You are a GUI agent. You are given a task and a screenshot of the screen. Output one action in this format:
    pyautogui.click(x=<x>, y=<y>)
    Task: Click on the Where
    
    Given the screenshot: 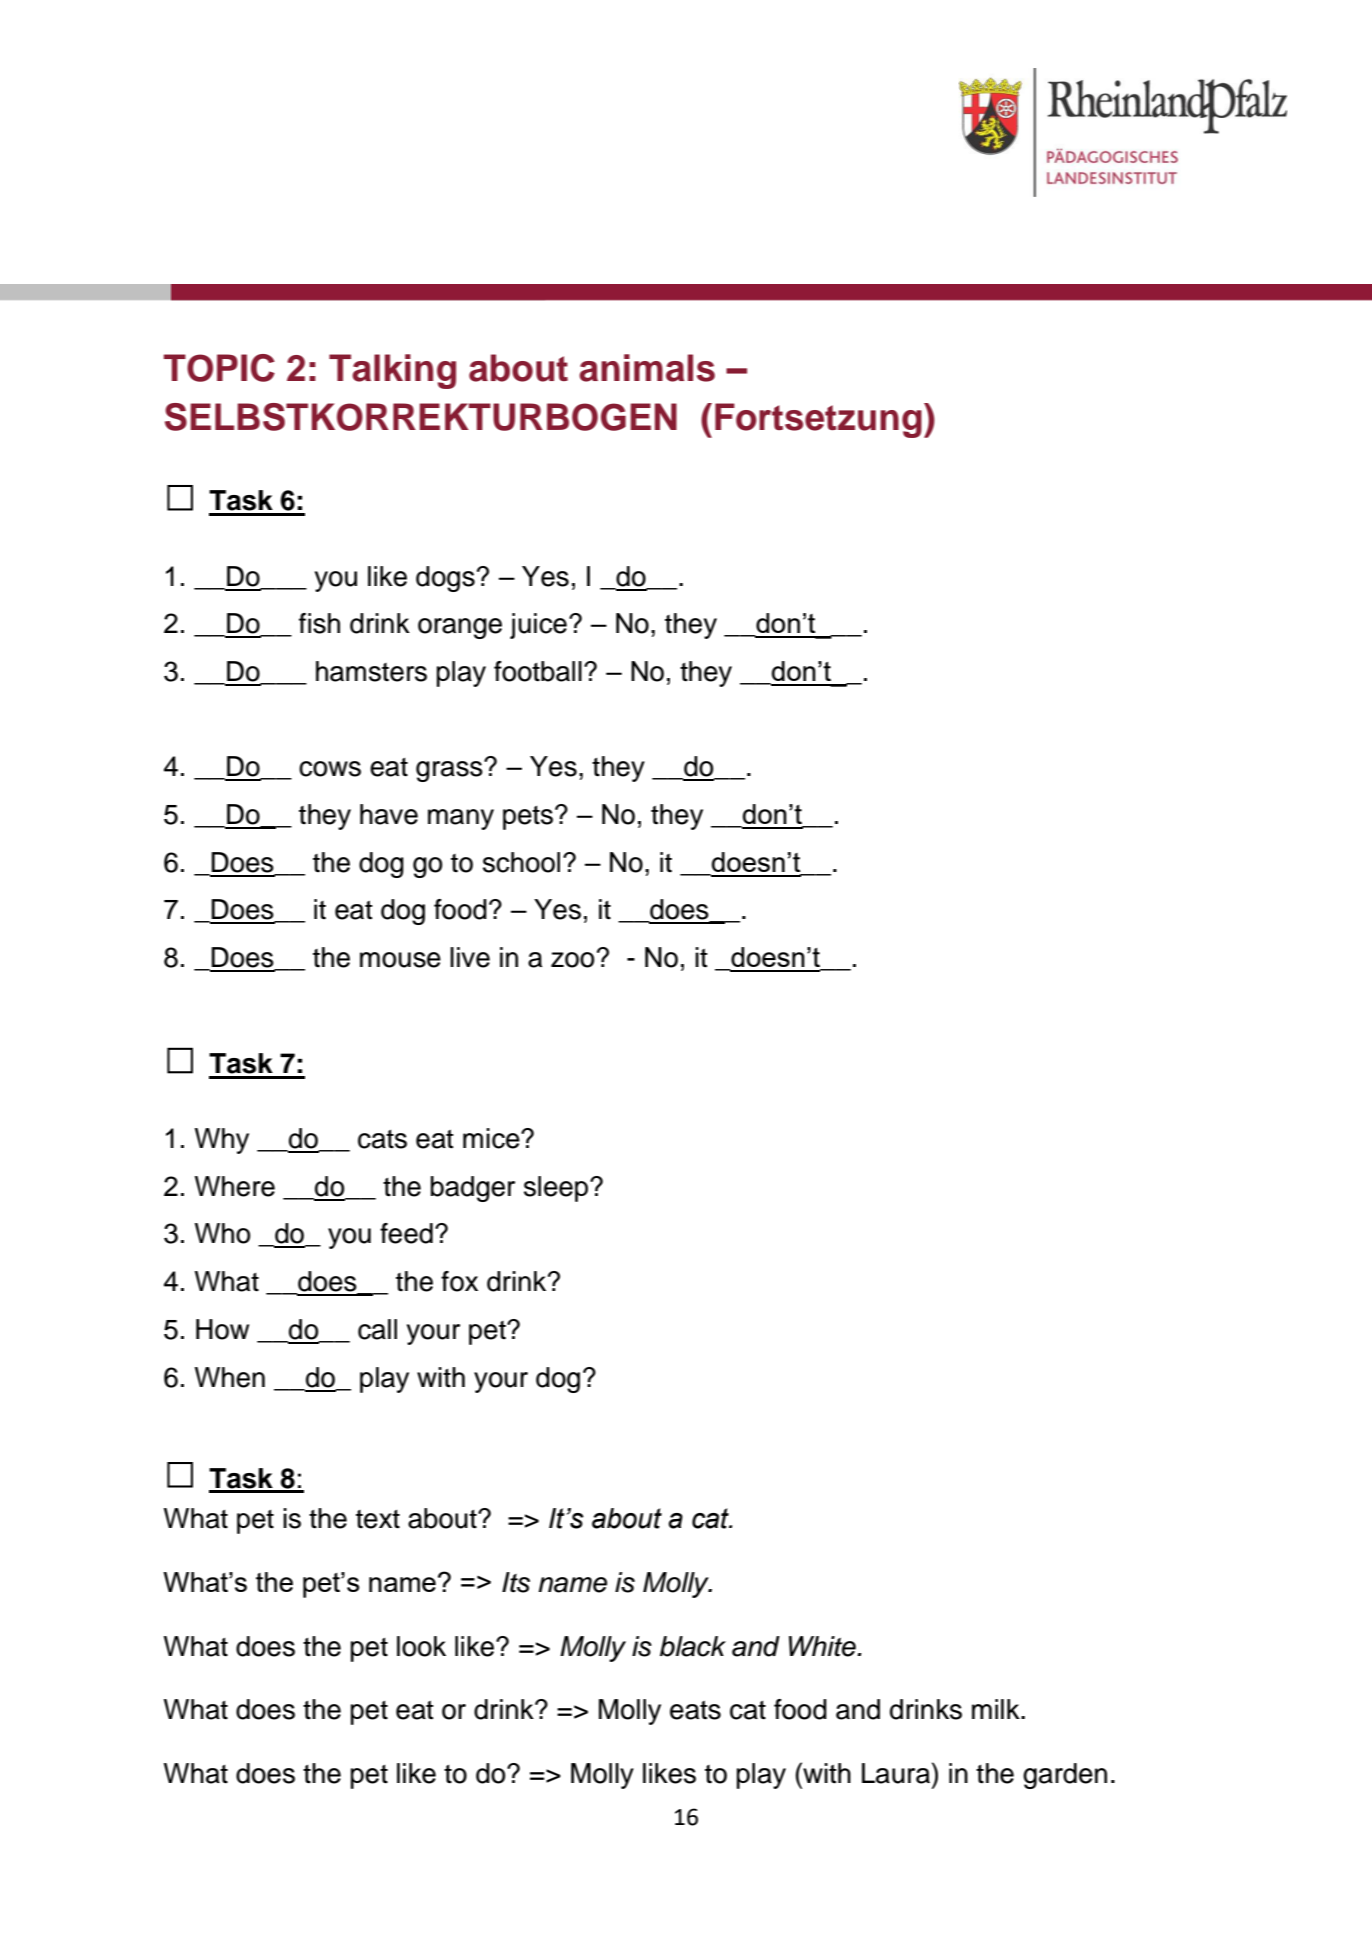 What is the action you would take?
    pyautogui.click(x=235, y=1186)
